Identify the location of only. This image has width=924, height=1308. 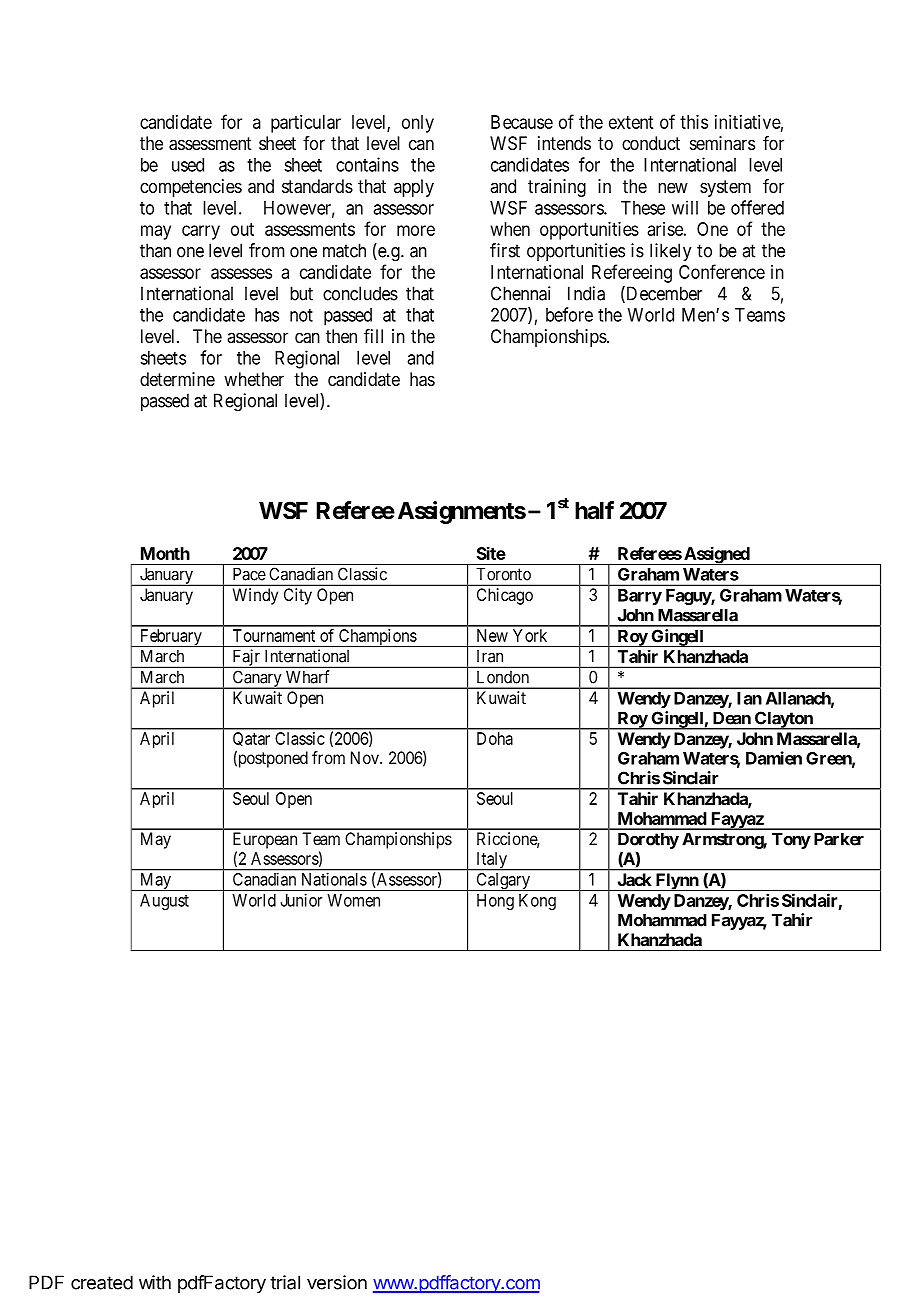
(418, 124).
